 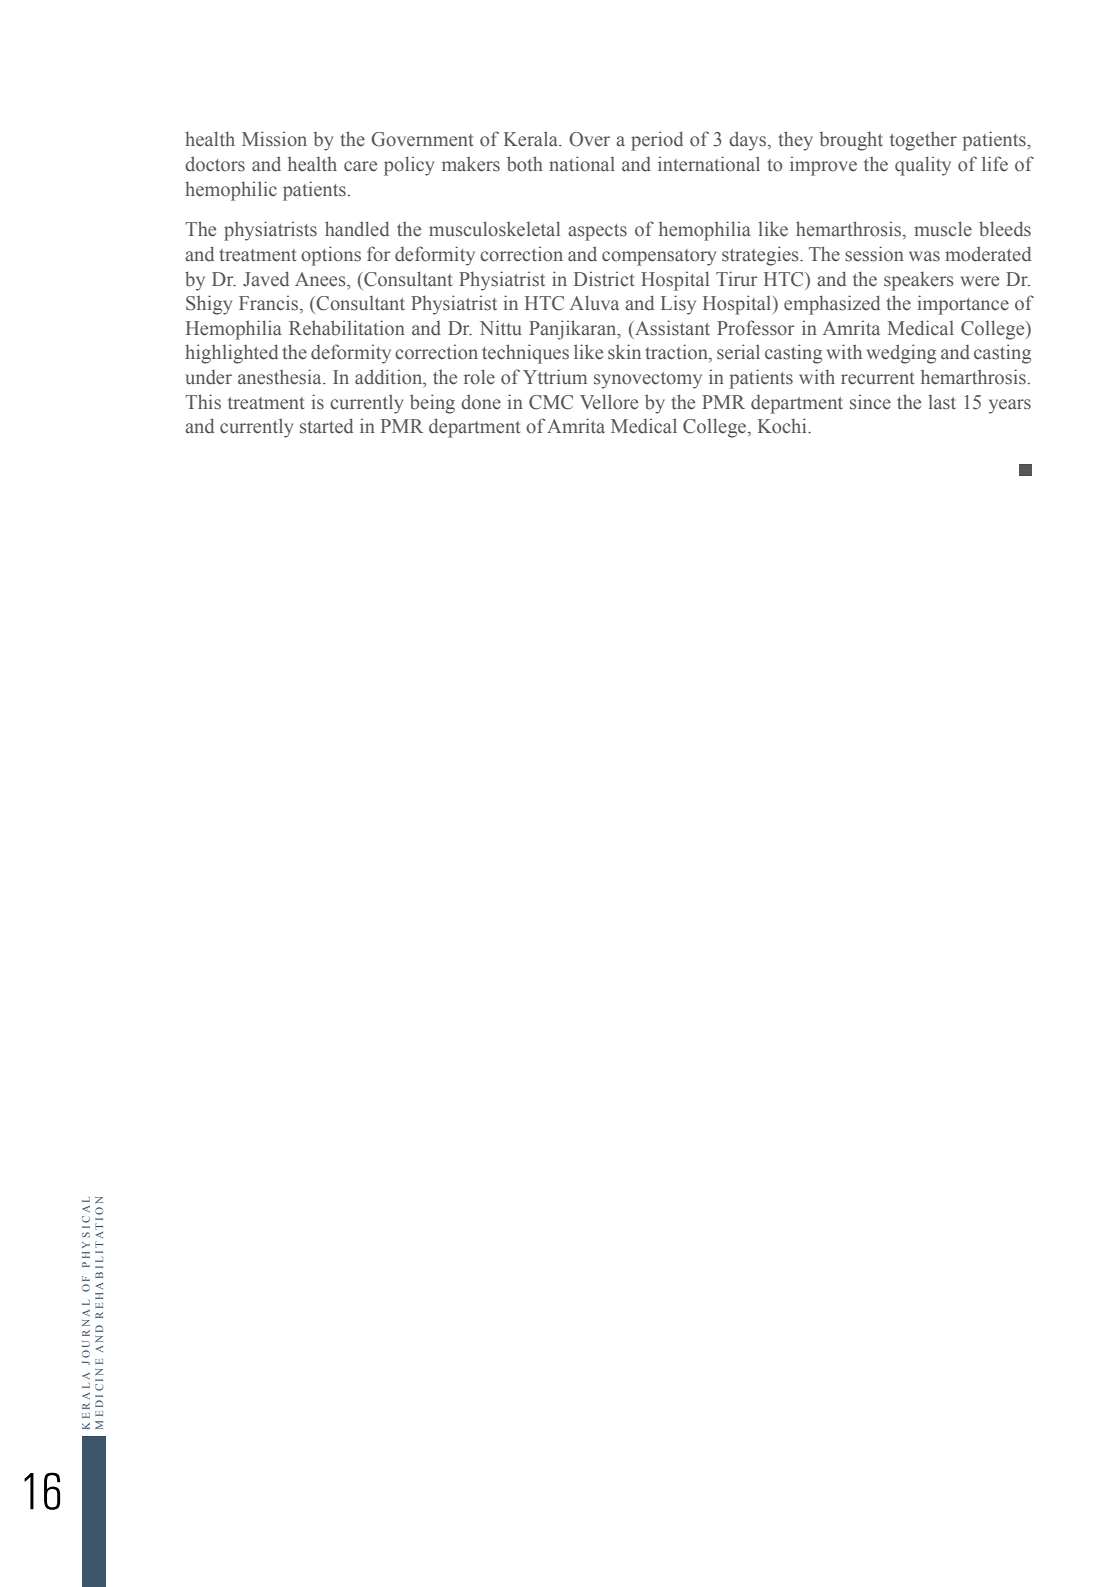 I want to click on period, so click(x=657, y=141).
